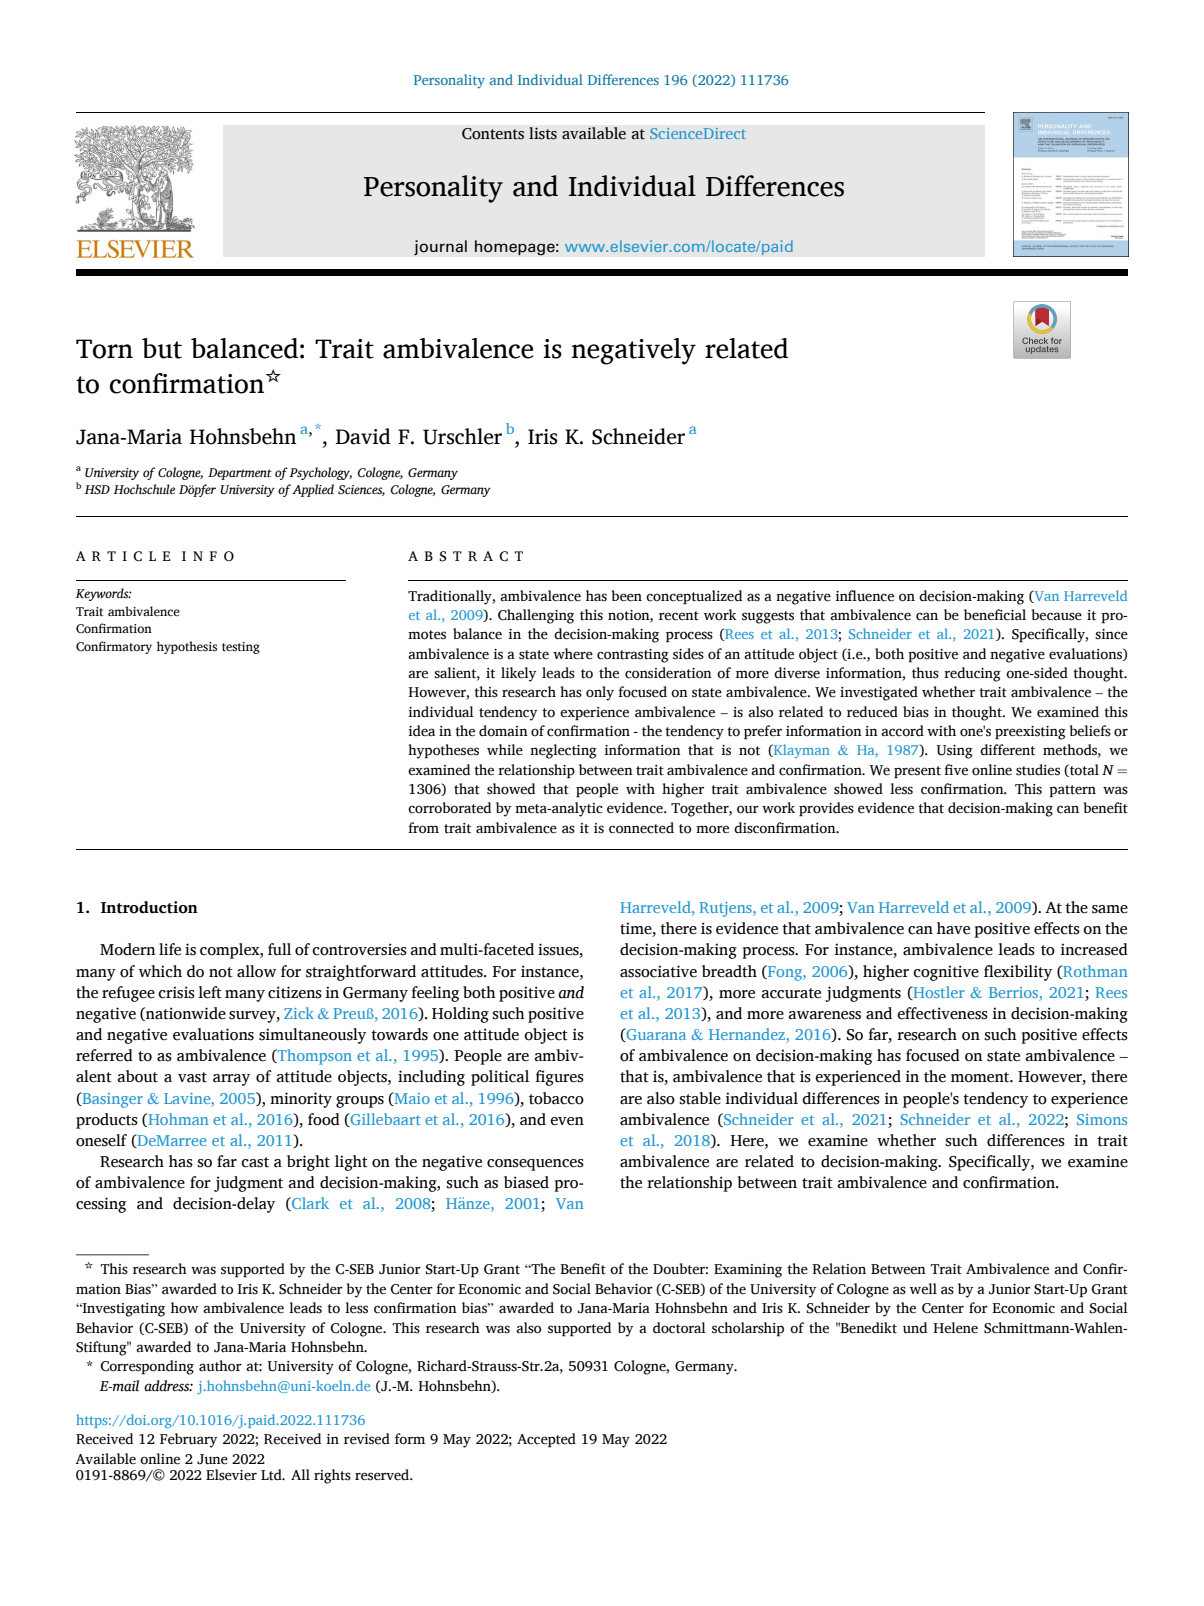  I want to click on journal, so click(440, 247).
